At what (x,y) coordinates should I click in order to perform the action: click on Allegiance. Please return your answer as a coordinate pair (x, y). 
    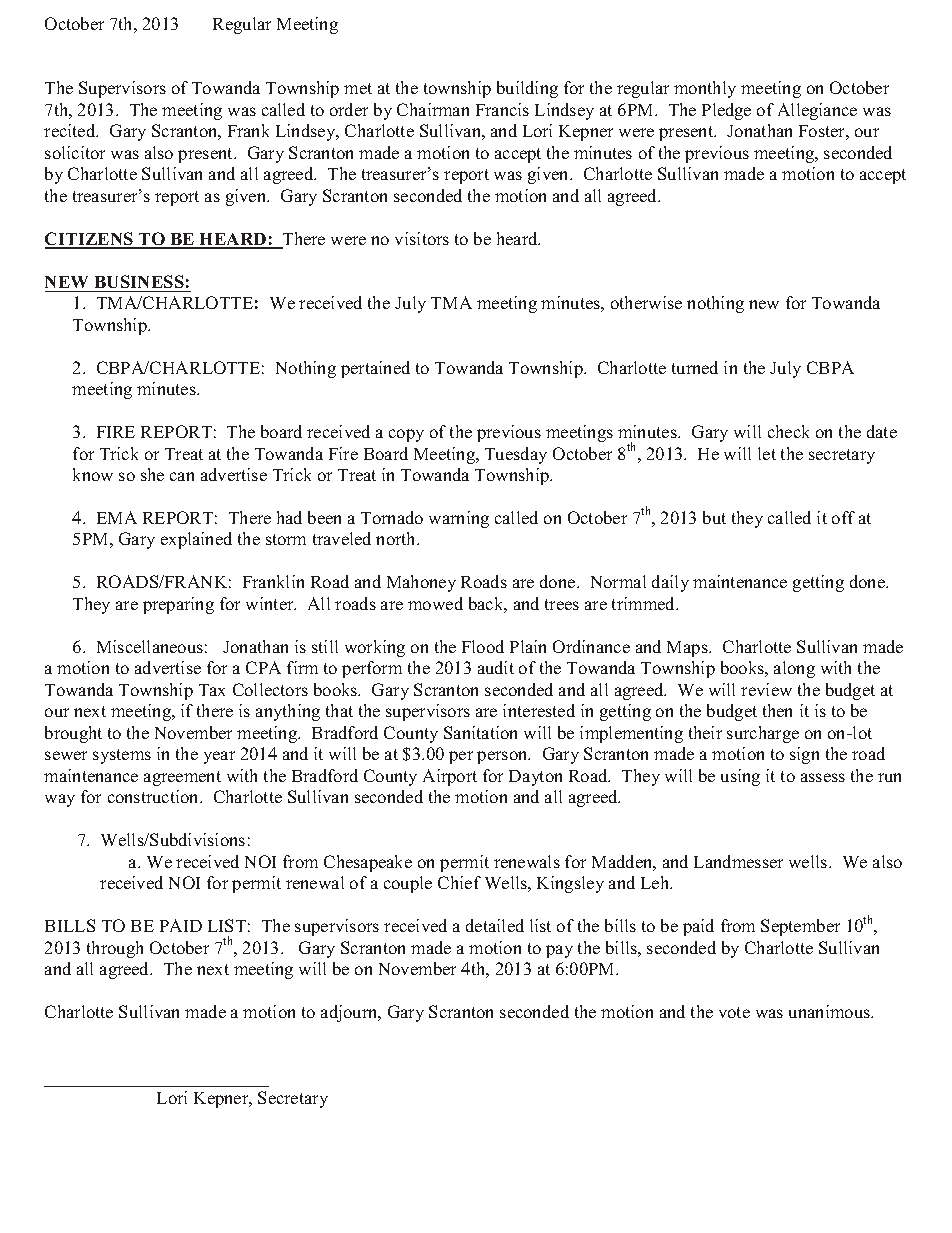
    Looking at the image, I should click on (817, 111).
